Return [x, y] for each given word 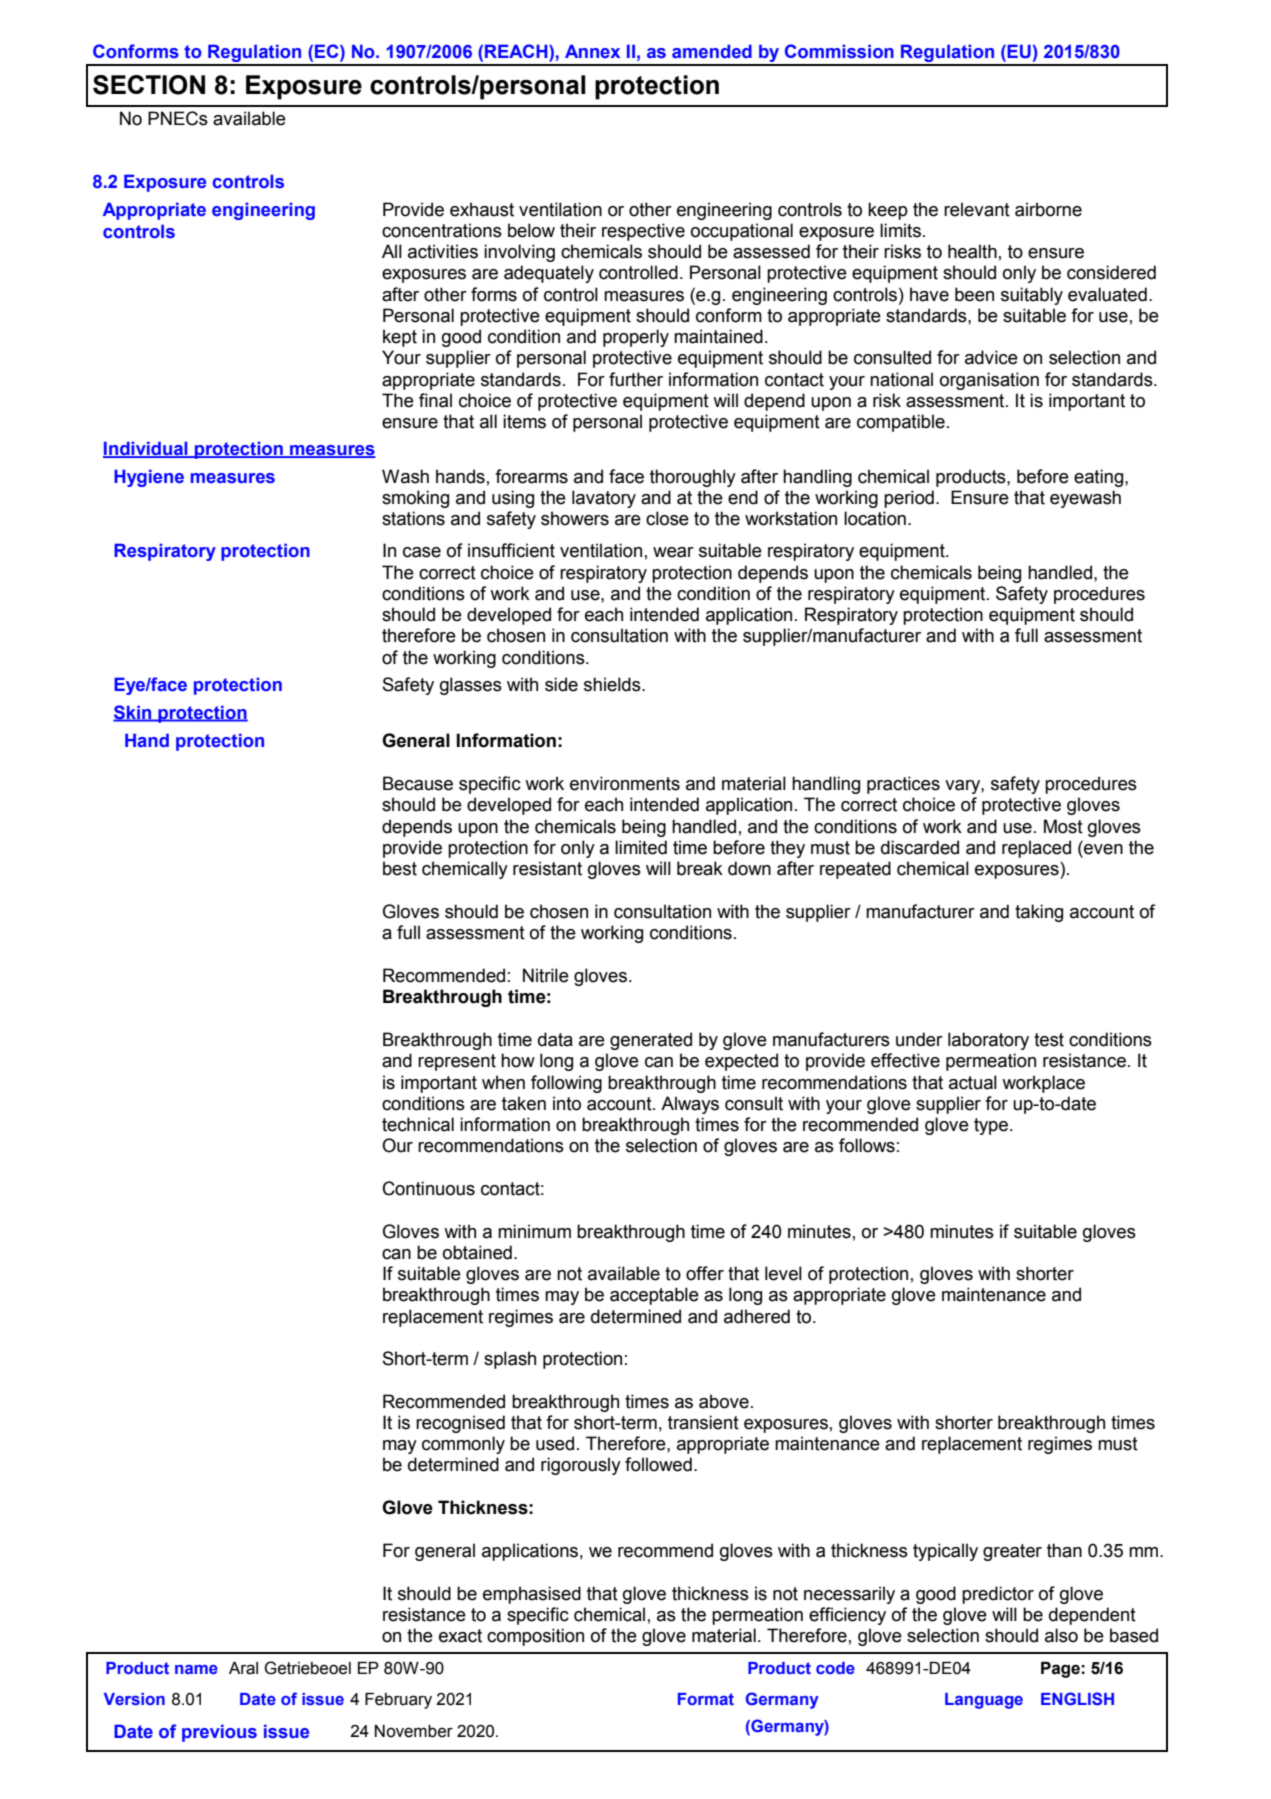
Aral [243, 1668]
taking [1039, 913]
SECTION [149, 85]
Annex [592, 51]
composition [535, 1637]
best [400, 868]
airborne [1048, 209]
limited [641, 847]
